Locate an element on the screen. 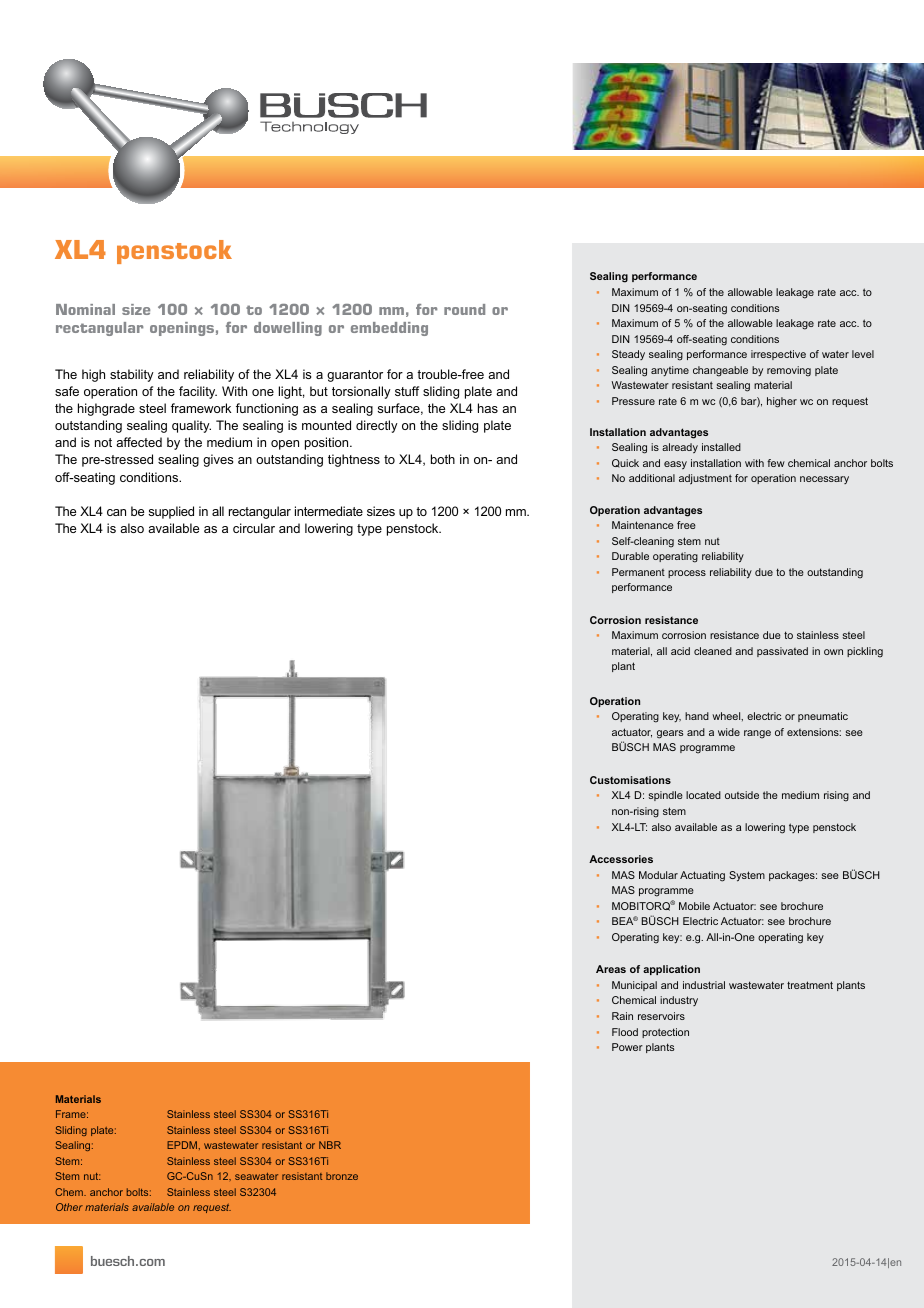 The width and height of the screenshot is (924, 1308). gears is located at coordinates (670, 734).
